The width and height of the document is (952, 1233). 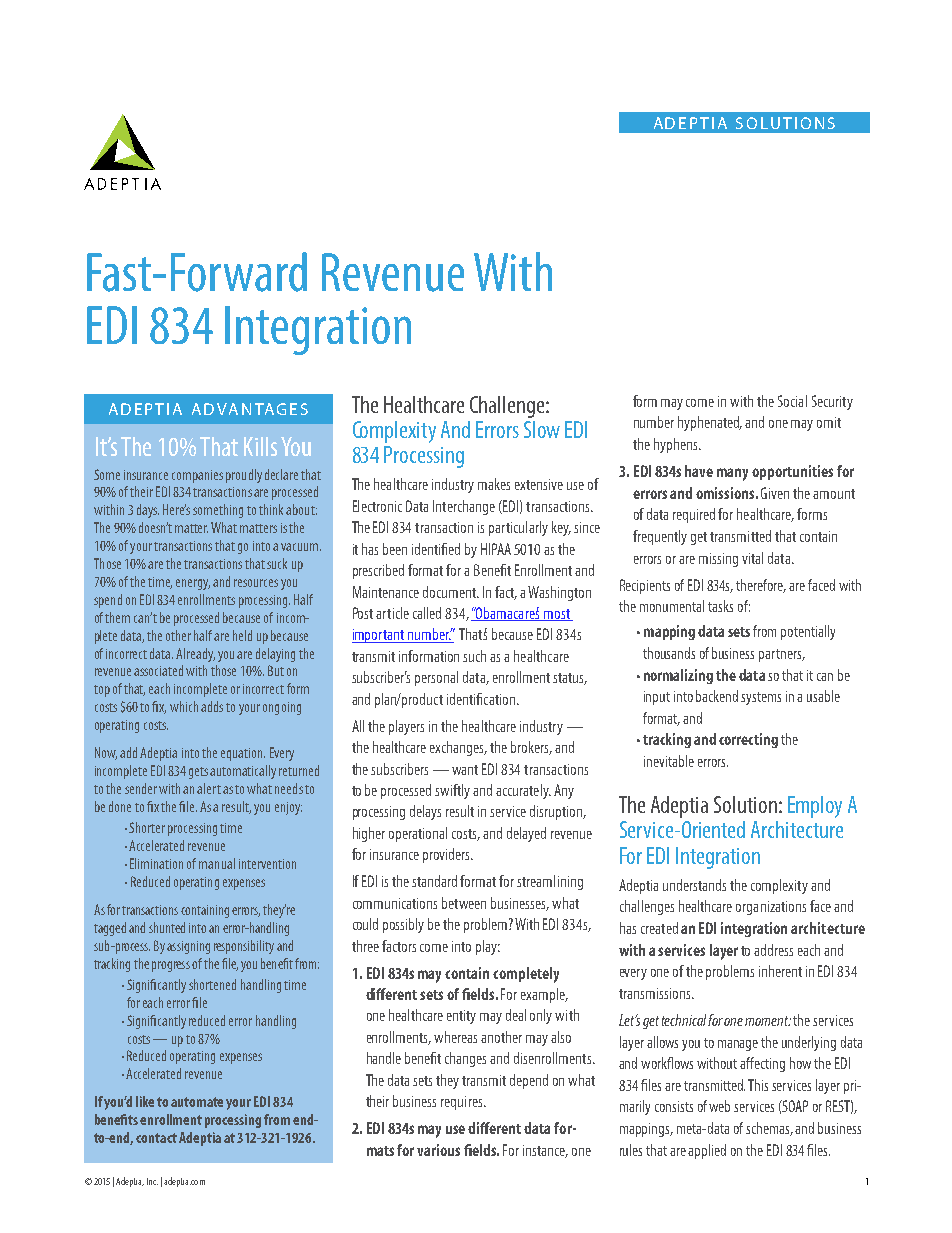 I want to click on hyphenated, so click(x=710, y=423).
